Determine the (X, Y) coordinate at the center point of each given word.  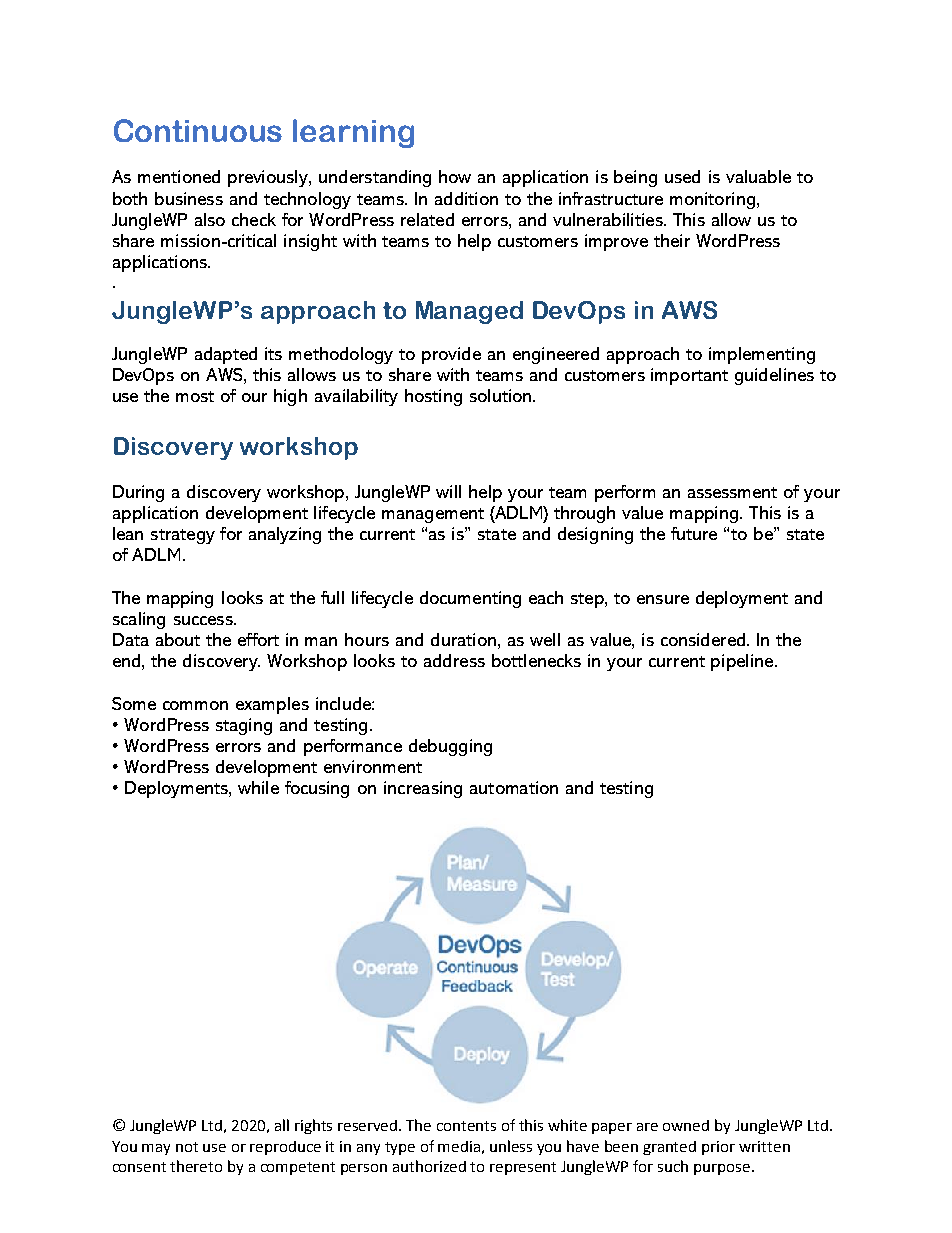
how (455, 176)
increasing (423, 789)
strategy (183, 536)
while (258, 787)
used (682, 176)
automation (514, 787)
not (187, 1147)
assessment (732, 492)
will (448, 491)
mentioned (179, 176)
